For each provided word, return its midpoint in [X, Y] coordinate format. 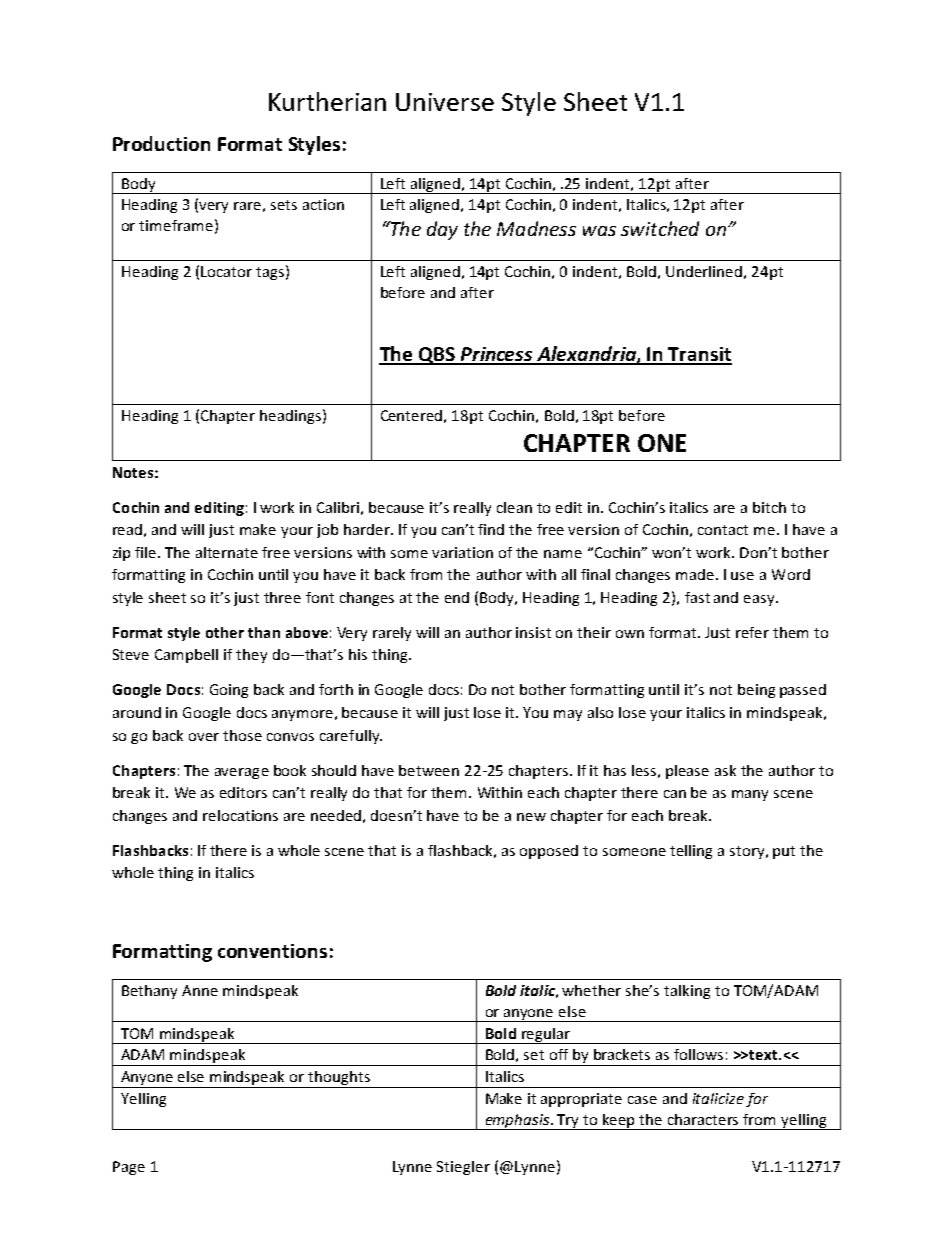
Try [569, 1122]
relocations [240, 815]
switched [660, 228]
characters [703, 1119]
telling [691, 852]
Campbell [186, 656]
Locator [226, 271]
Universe [445, 102]
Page [129, 1168]
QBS [436, 356]
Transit [699, 355]
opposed [549, 852]
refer [752, 632]
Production [161, 143]
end [457, 597]
